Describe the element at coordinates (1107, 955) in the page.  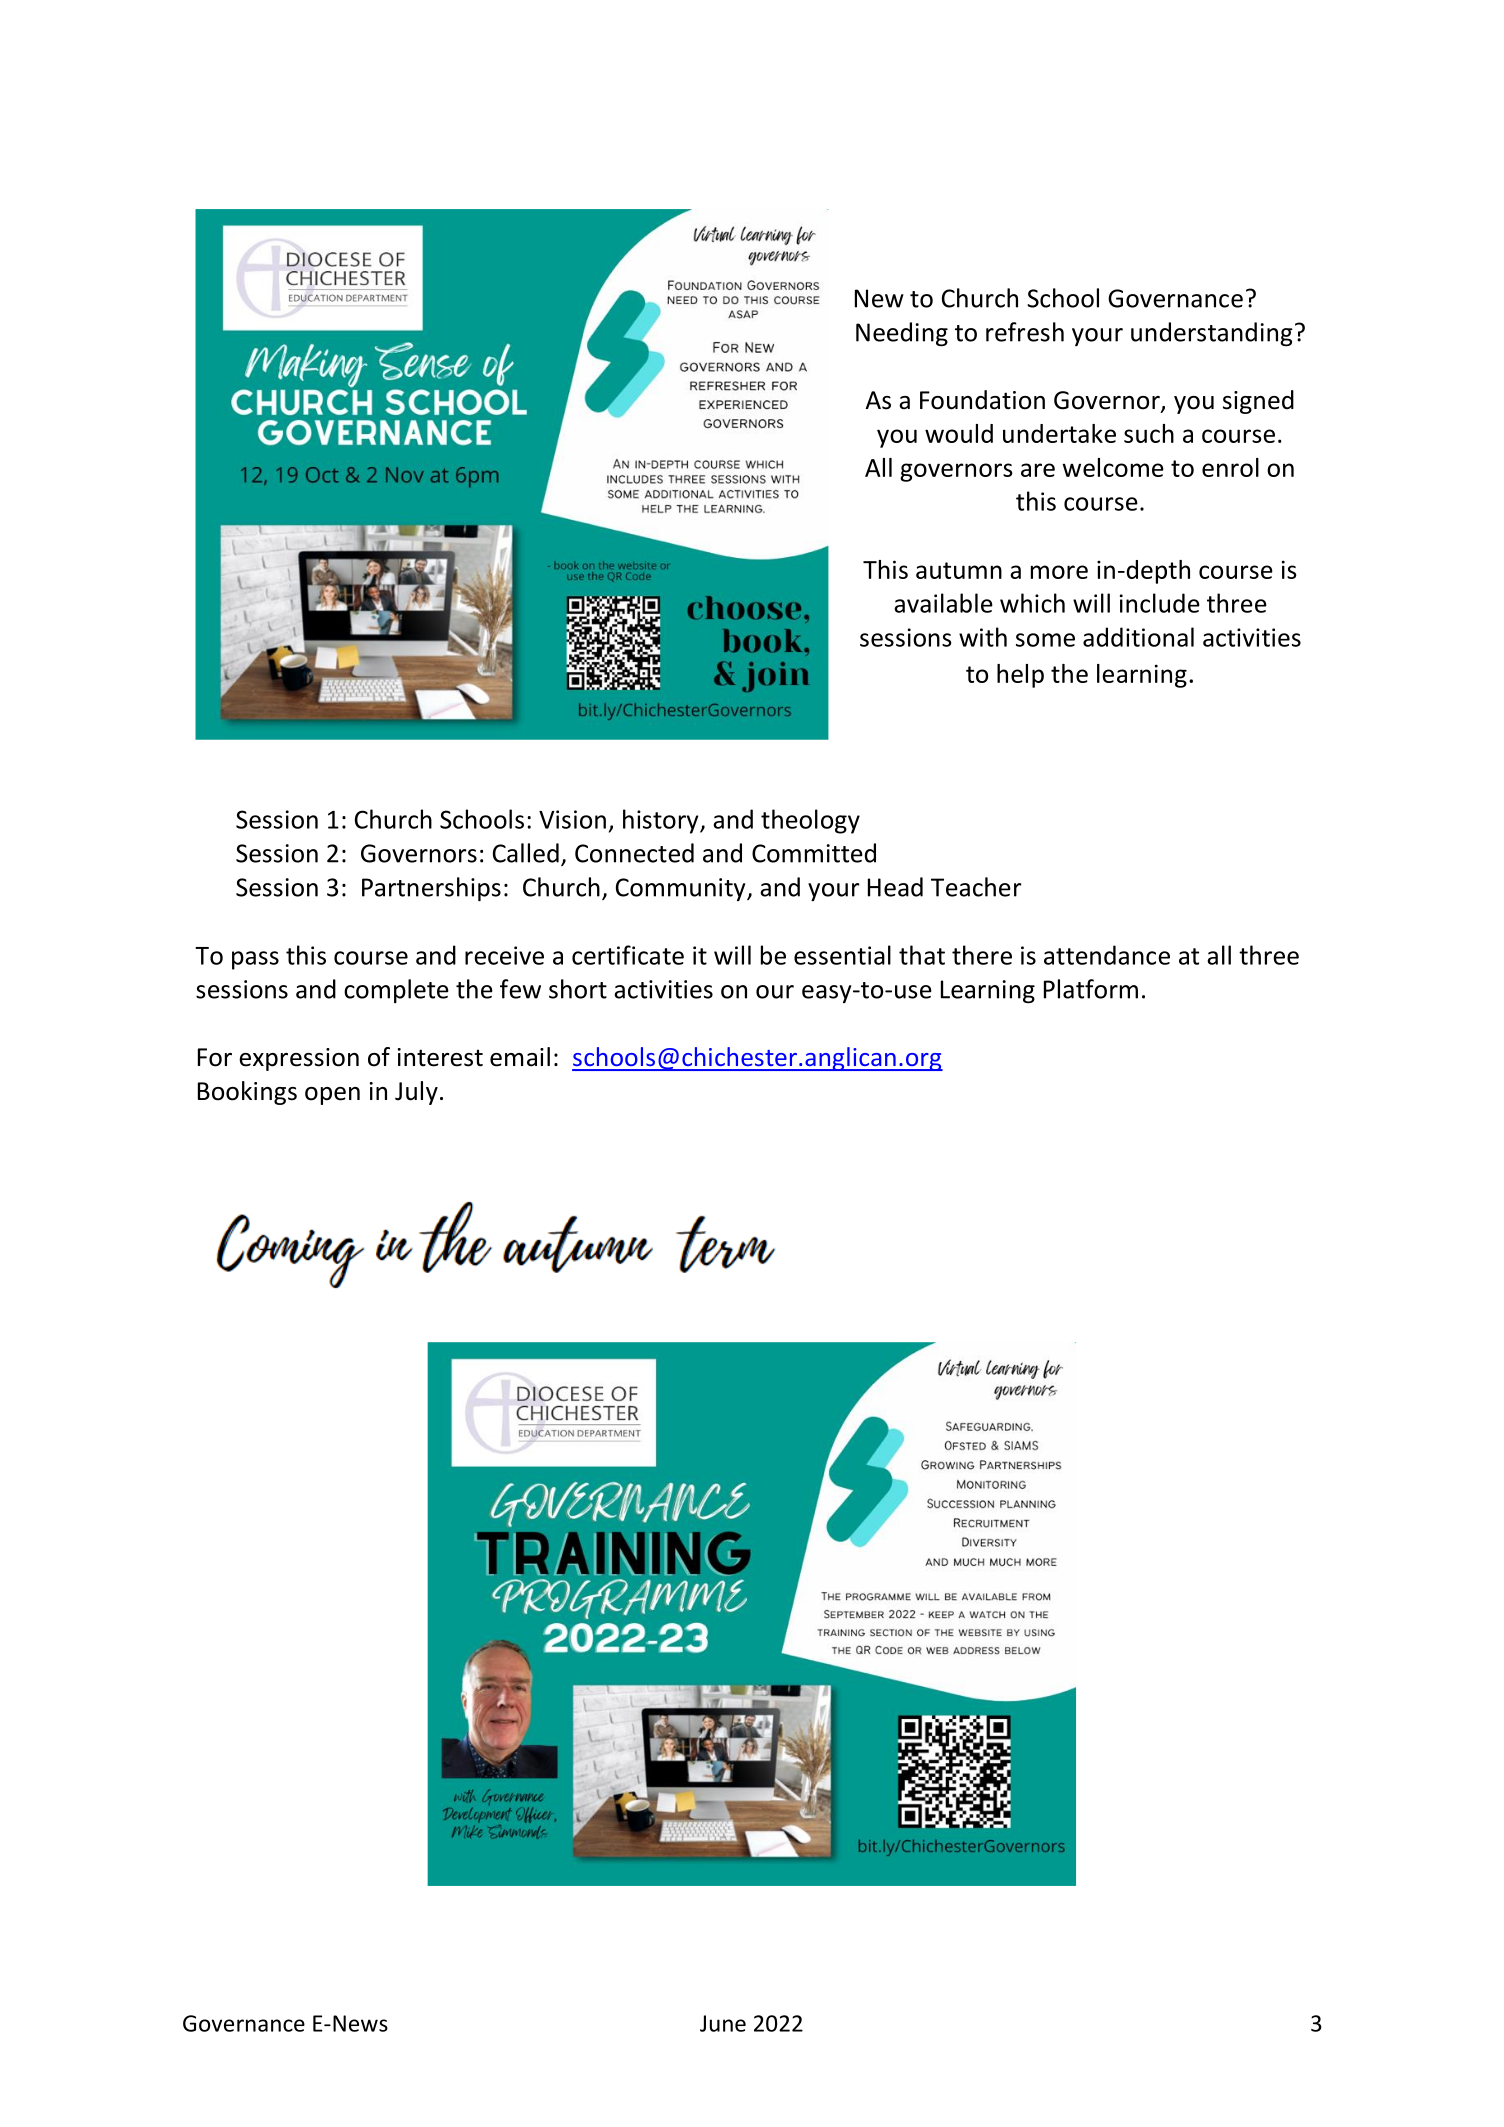
I see `attendance` at that location.
